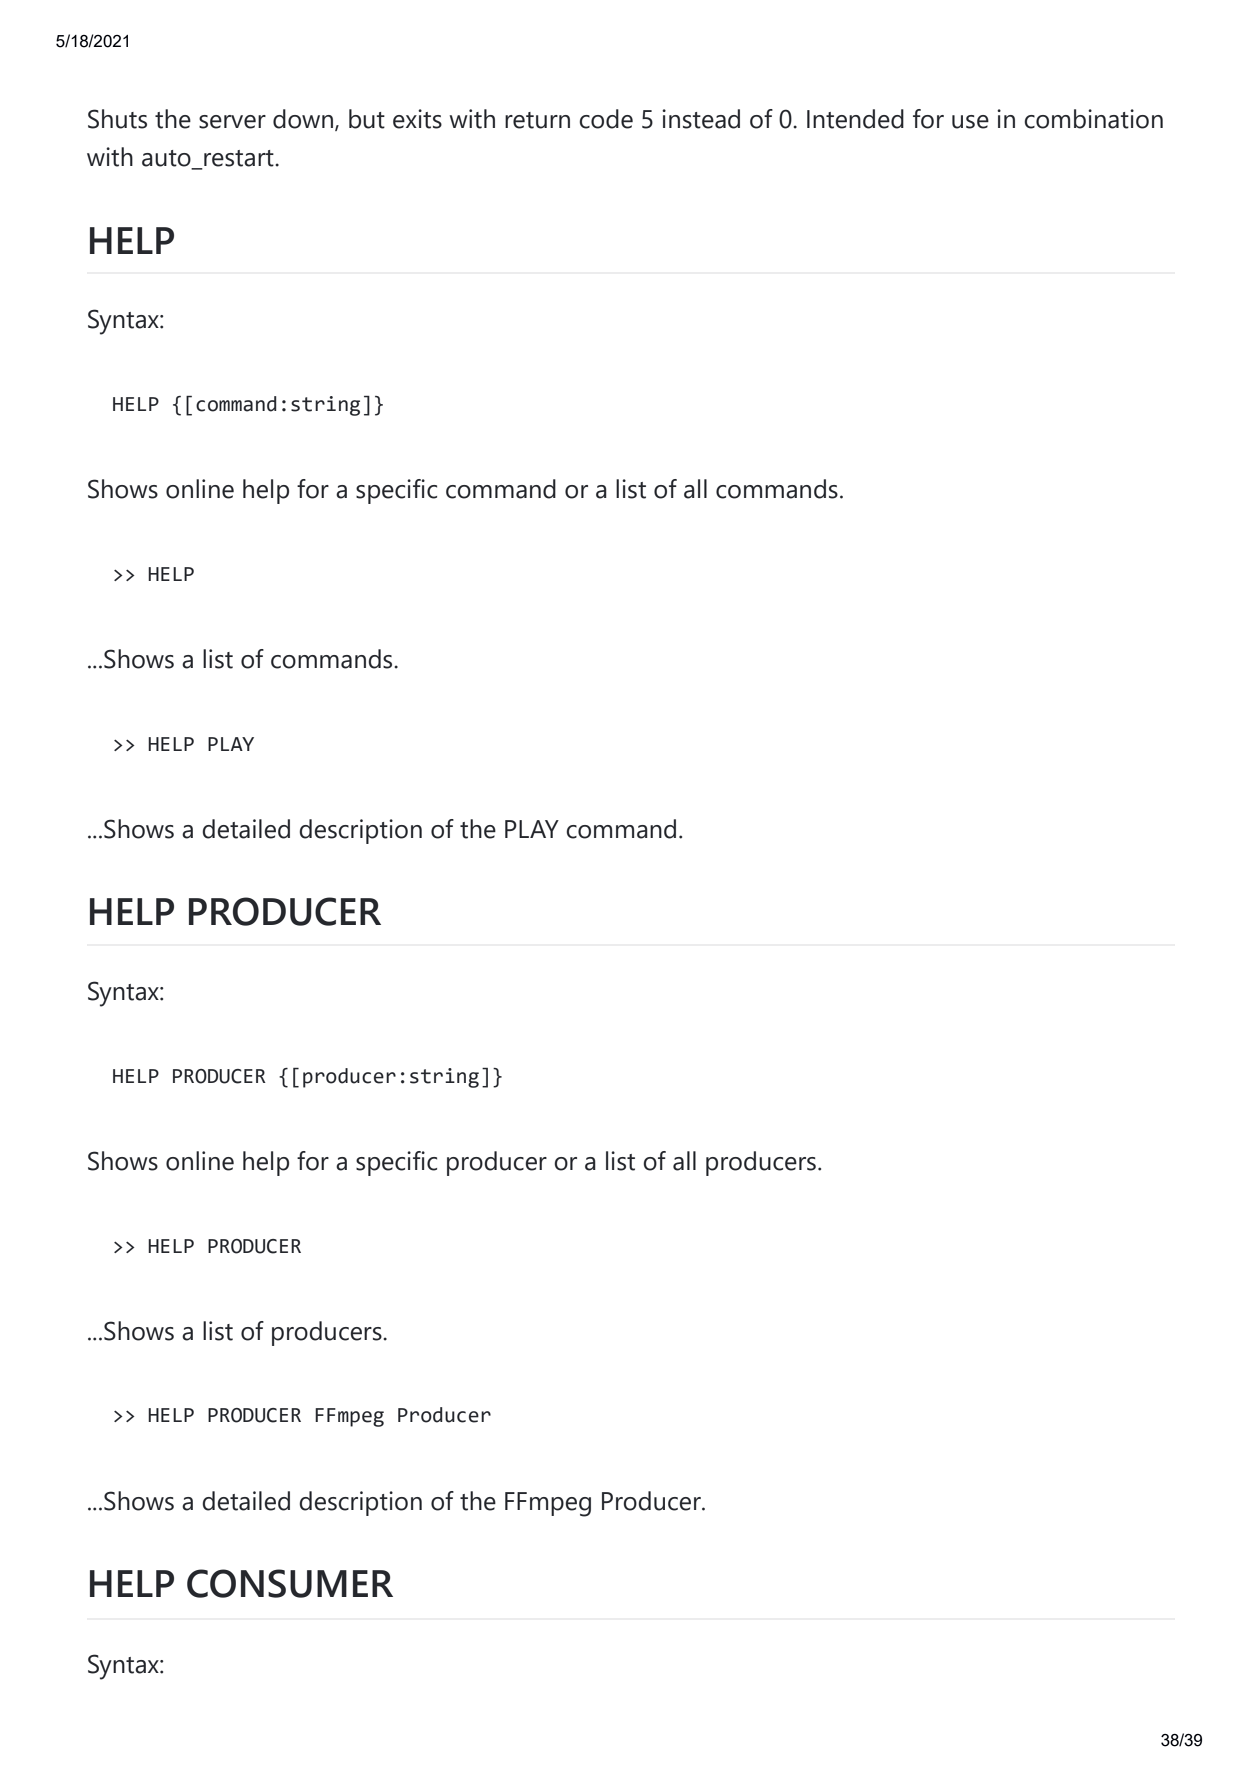 The height and width of the page is (1782, 1259). I want to click on combination, so click(1093, 119).
